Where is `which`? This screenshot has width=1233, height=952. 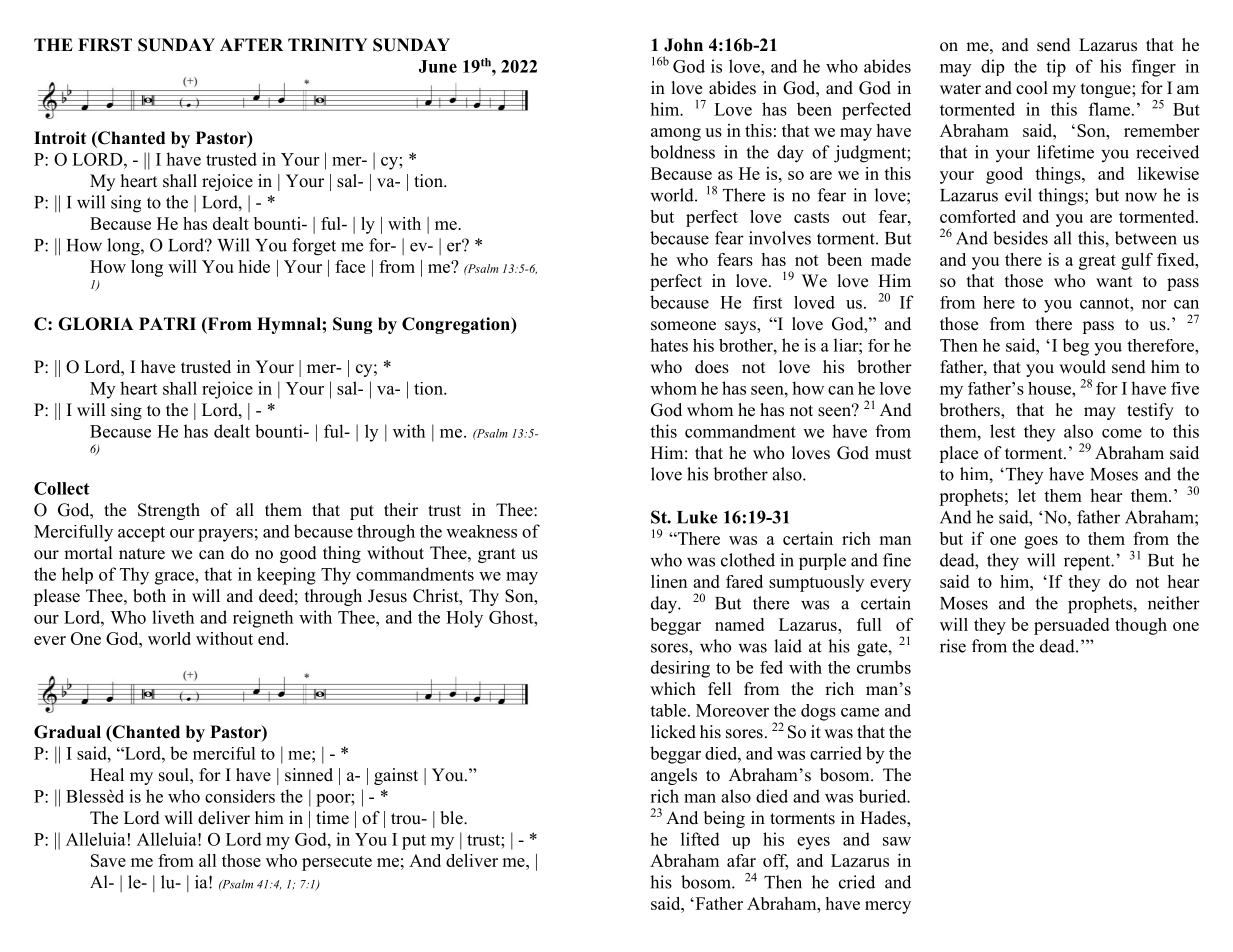
which is located at coordinates (673, 689).
